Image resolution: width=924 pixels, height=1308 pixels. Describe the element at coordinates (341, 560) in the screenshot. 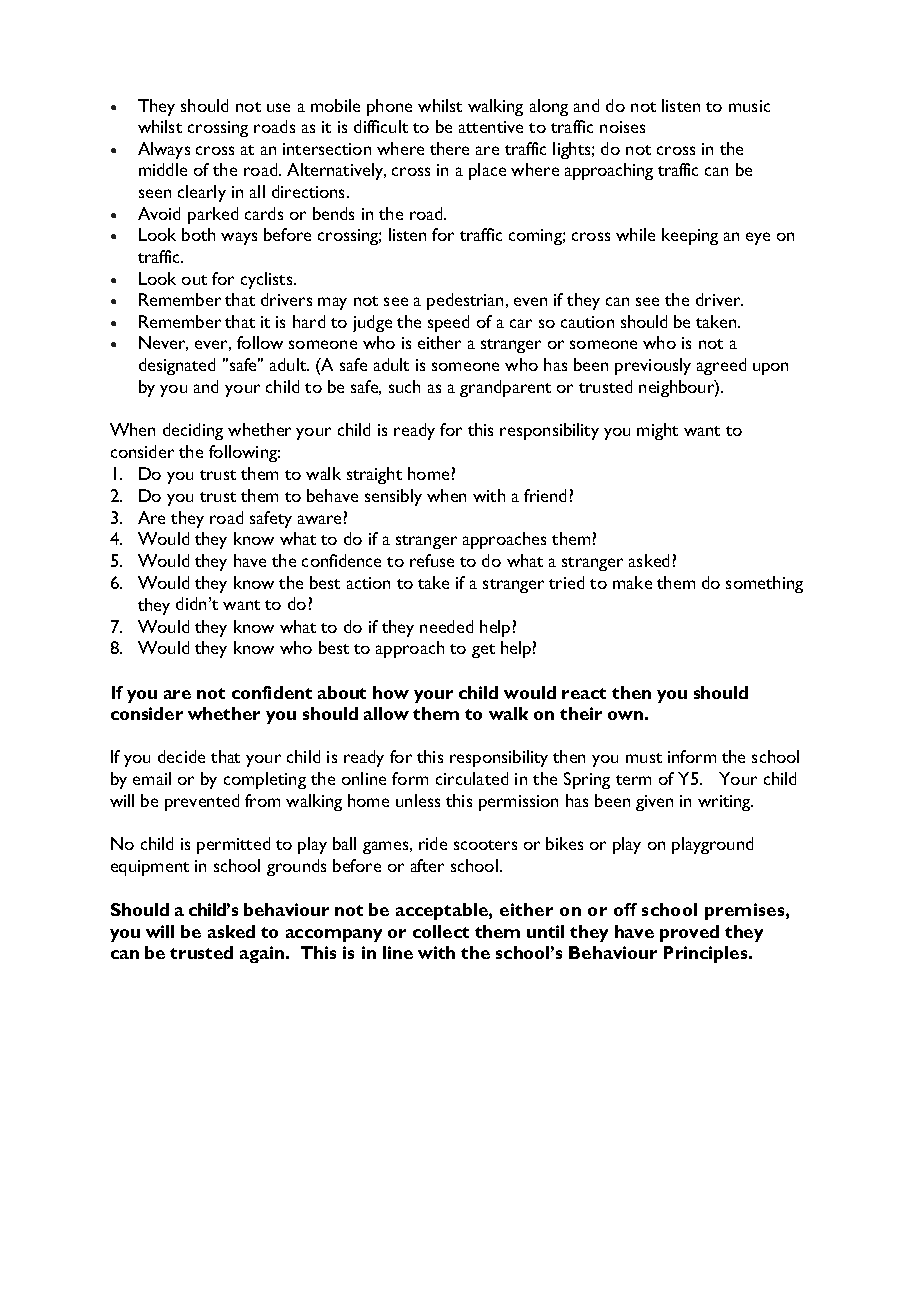

I see `confidence` at that location.
